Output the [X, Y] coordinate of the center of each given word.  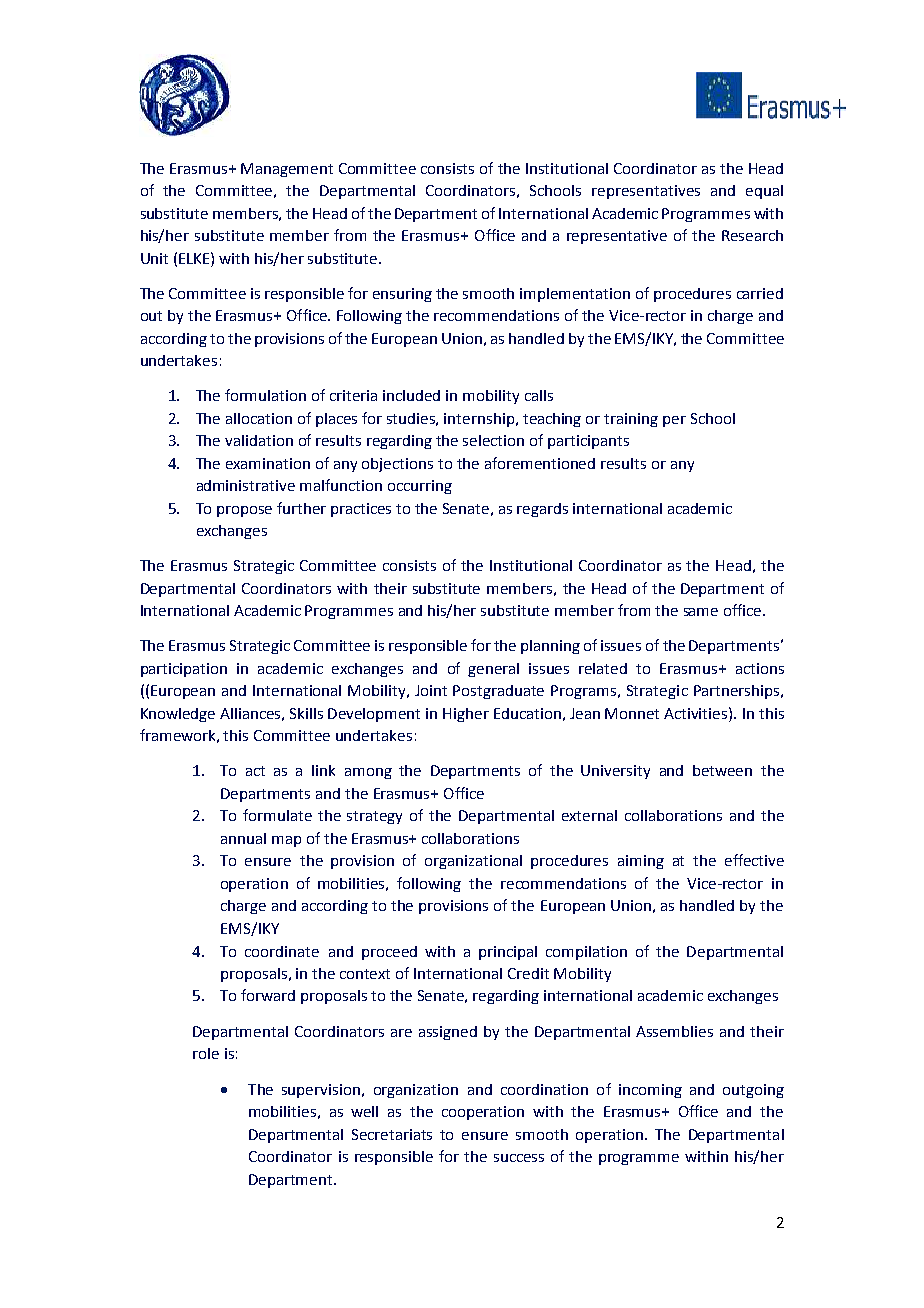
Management [287, 170]
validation [259, 440]
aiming [641, 862]
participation [184, 670]
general [493, 670]
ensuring [402, 295]
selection [493, 440]
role [206, 1053]
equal [764, 192]
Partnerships [738, 692]
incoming [650, 1091]
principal [508, 953]
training [631, 420]
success [519, 1158]
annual [243, 838]
